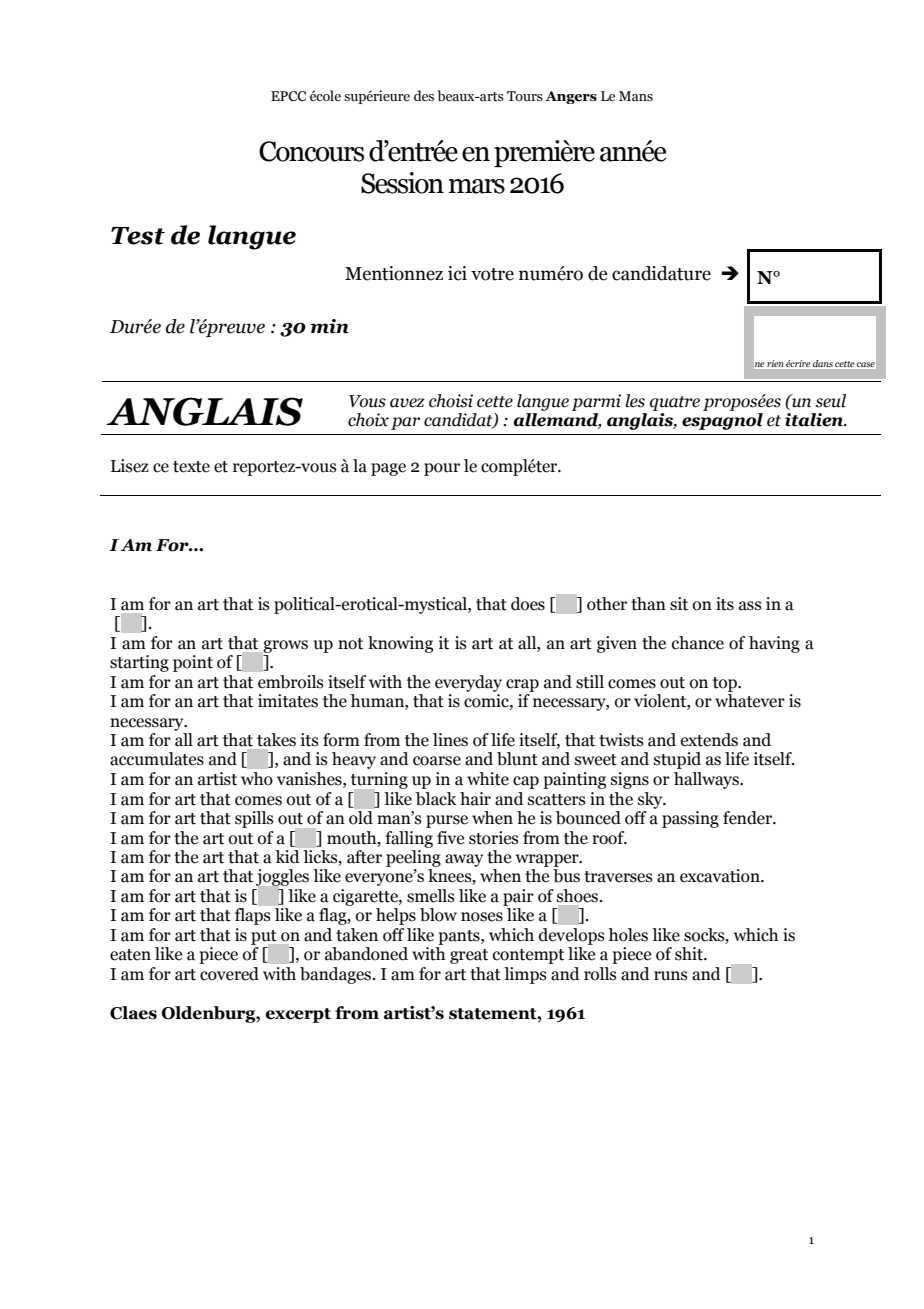 This document has height=1309, width=924. What do you see at coordinates (469, 956) in the document?
I see `great` at bounding box center [469, 956].
